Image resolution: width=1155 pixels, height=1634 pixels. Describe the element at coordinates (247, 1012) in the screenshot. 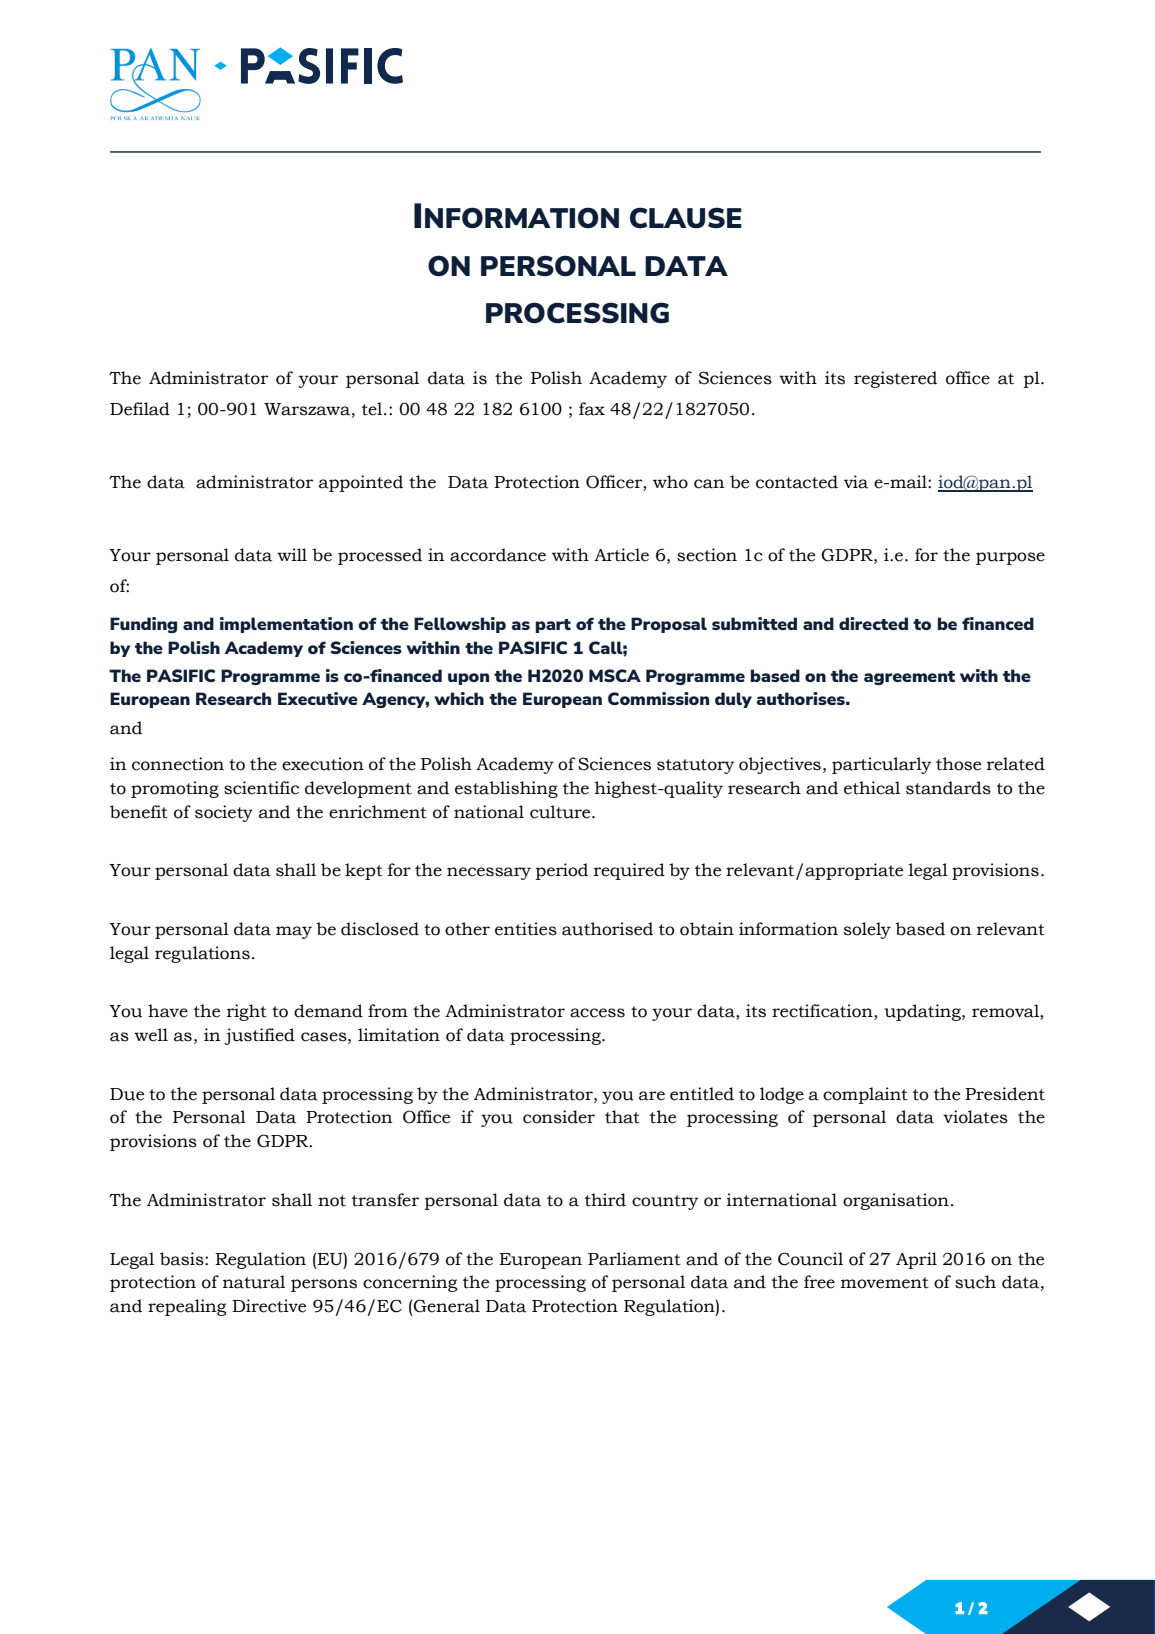

I see `right` at that location.
